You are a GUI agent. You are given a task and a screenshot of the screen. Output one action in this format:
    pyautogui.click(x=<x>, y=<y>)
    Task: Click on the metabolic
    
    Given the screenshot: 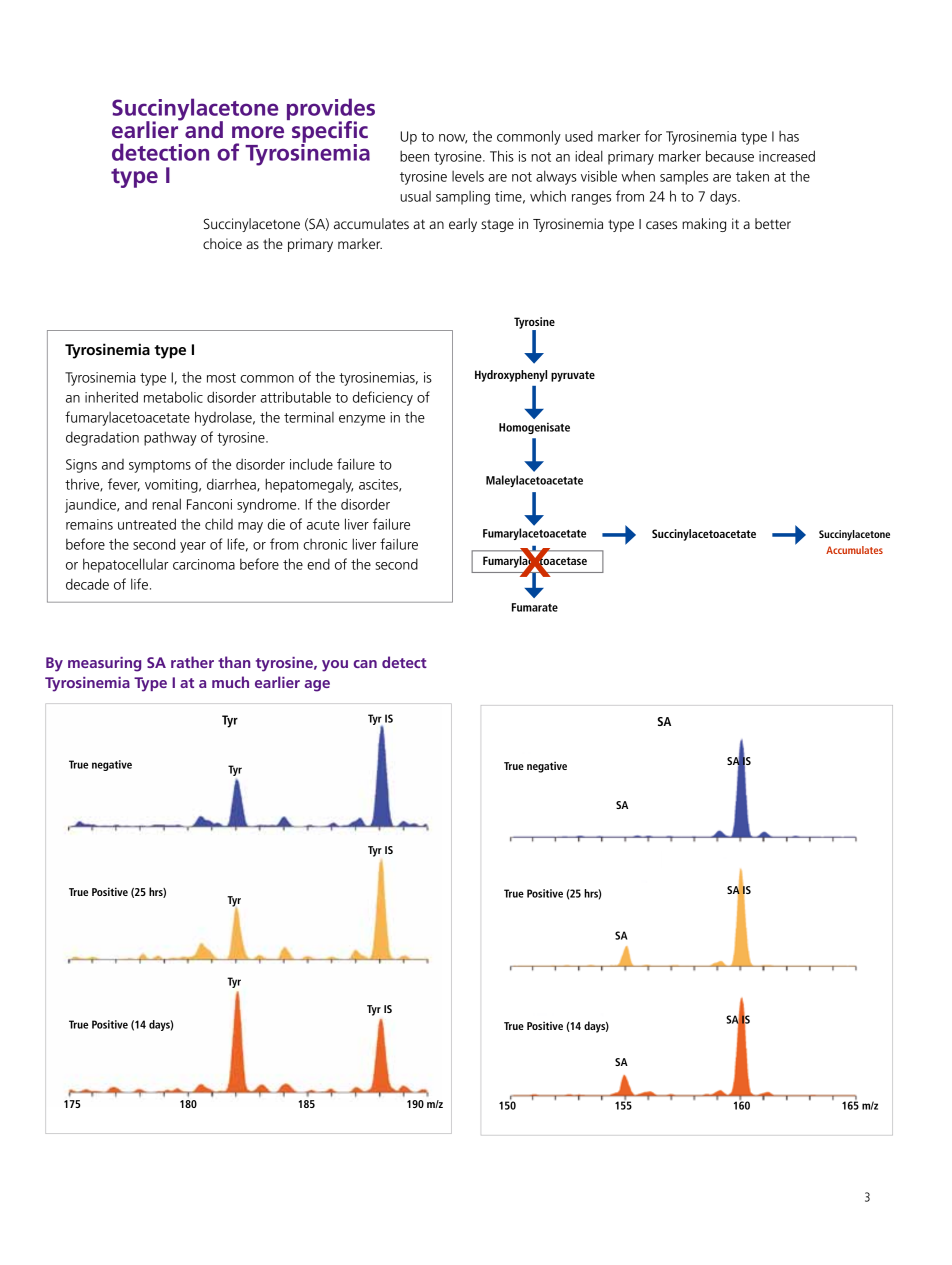 What is the action you would take?
    pyautogui.click(x=173, y=397)
